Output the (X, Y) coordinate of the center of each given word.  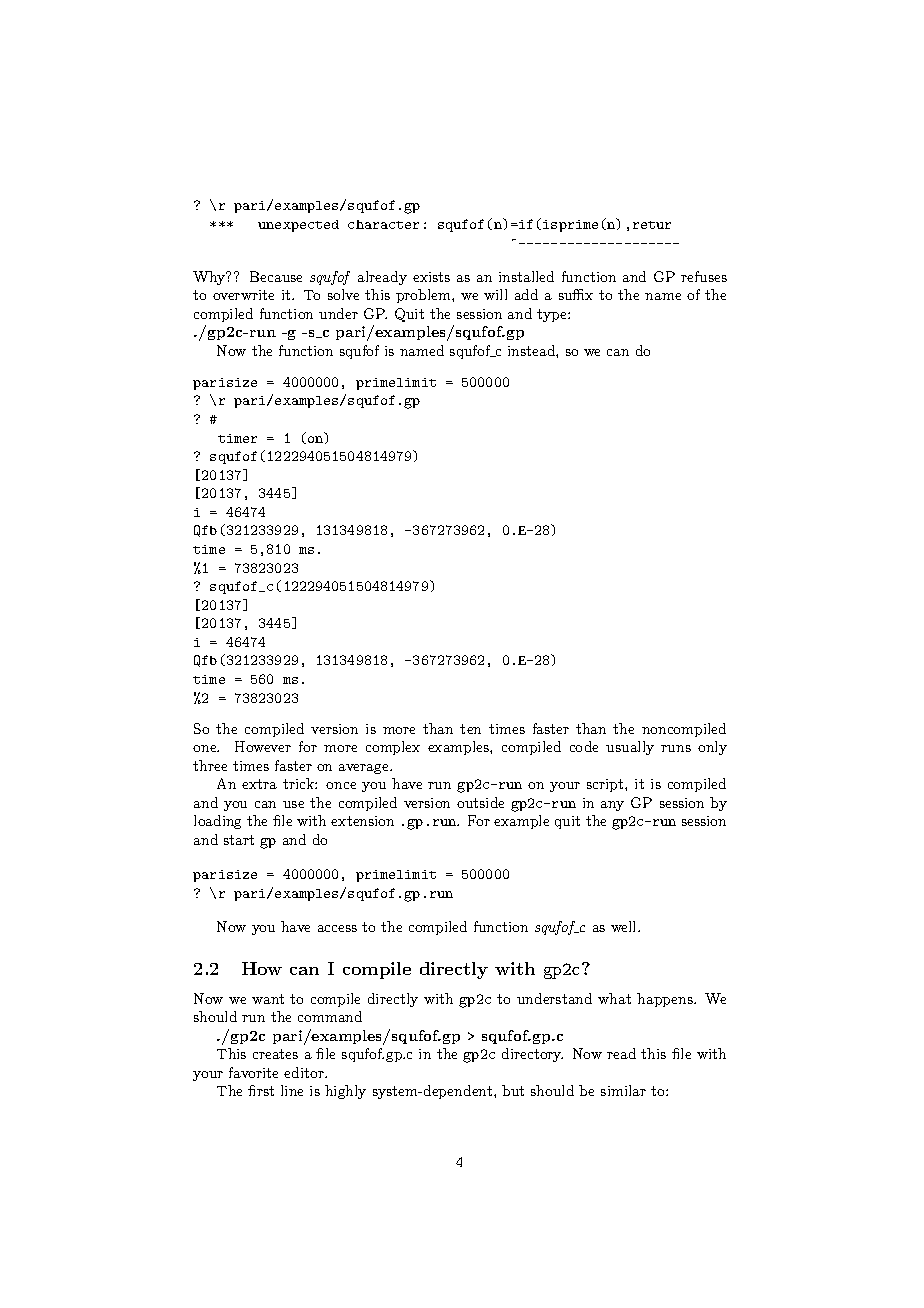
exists (431, 277)
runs (676, 748)
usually (630, 748)
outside (480, 802)
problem (424, 296)
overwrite (243, 295)
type (553, 315)
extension (362, 821)
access (337, 928)
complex (393, 748)
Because (276, 276)
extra (259, 784)
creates (275, 1054)
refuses (704, 276)
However (263, 746)
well (625, 926)
